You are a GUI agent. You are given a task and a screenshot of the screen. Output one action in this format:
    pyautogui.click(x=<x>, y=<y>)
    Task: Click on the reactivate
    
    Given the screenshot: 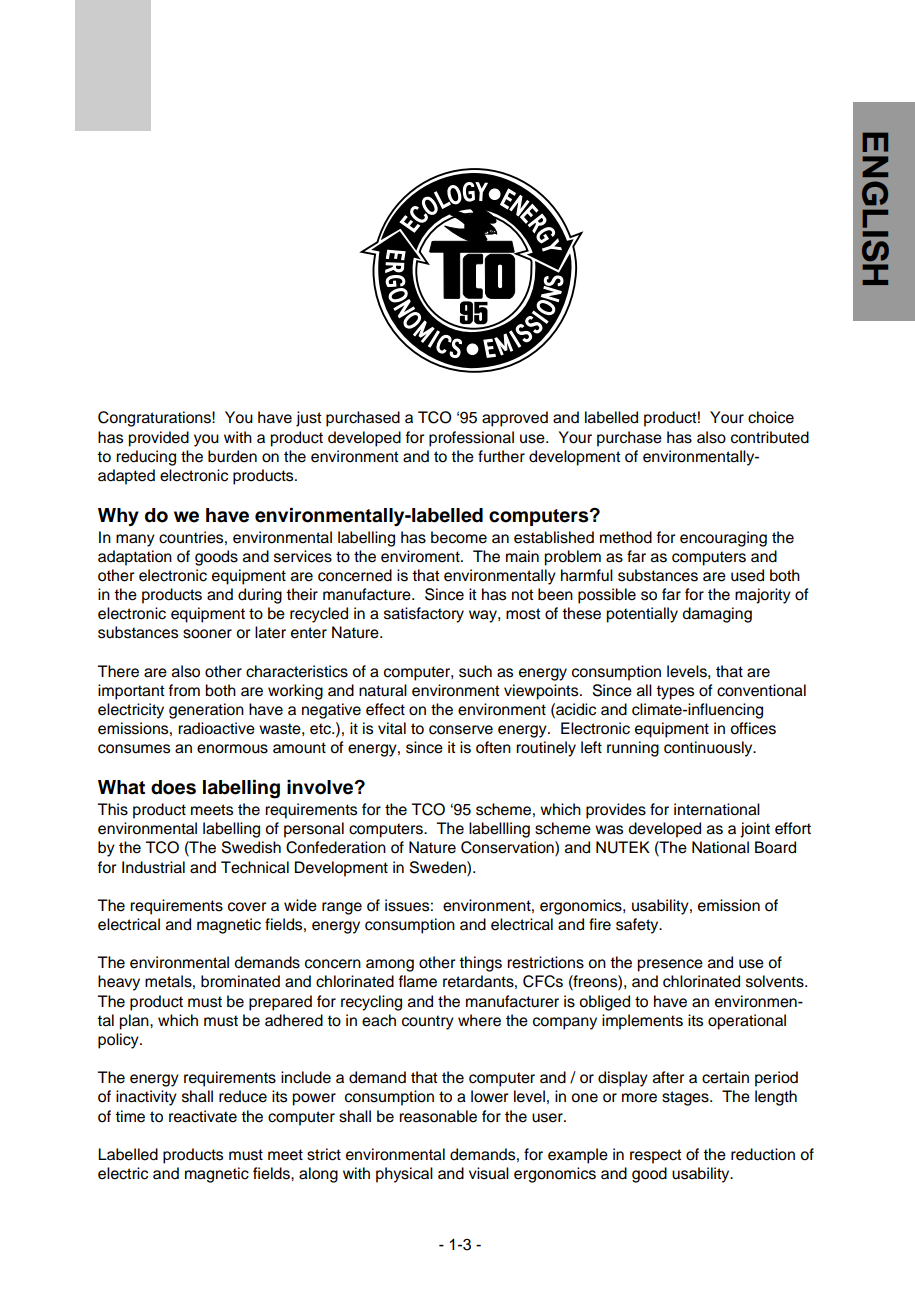 What is the action you would take?
    pyautogui.click(x=203, y=1116)
